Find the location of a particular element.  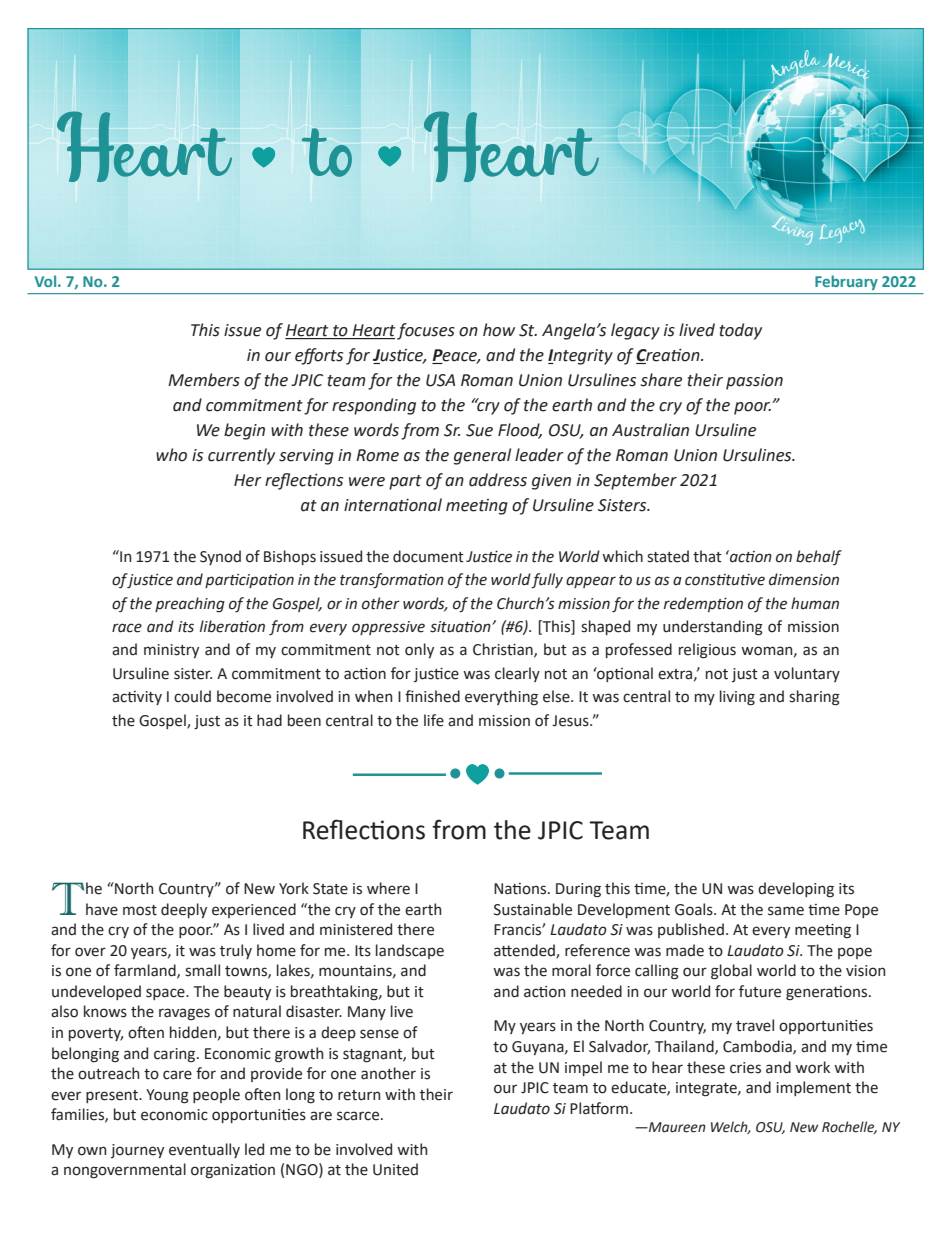

Rochelle is located at coordinates (849, 1127).
